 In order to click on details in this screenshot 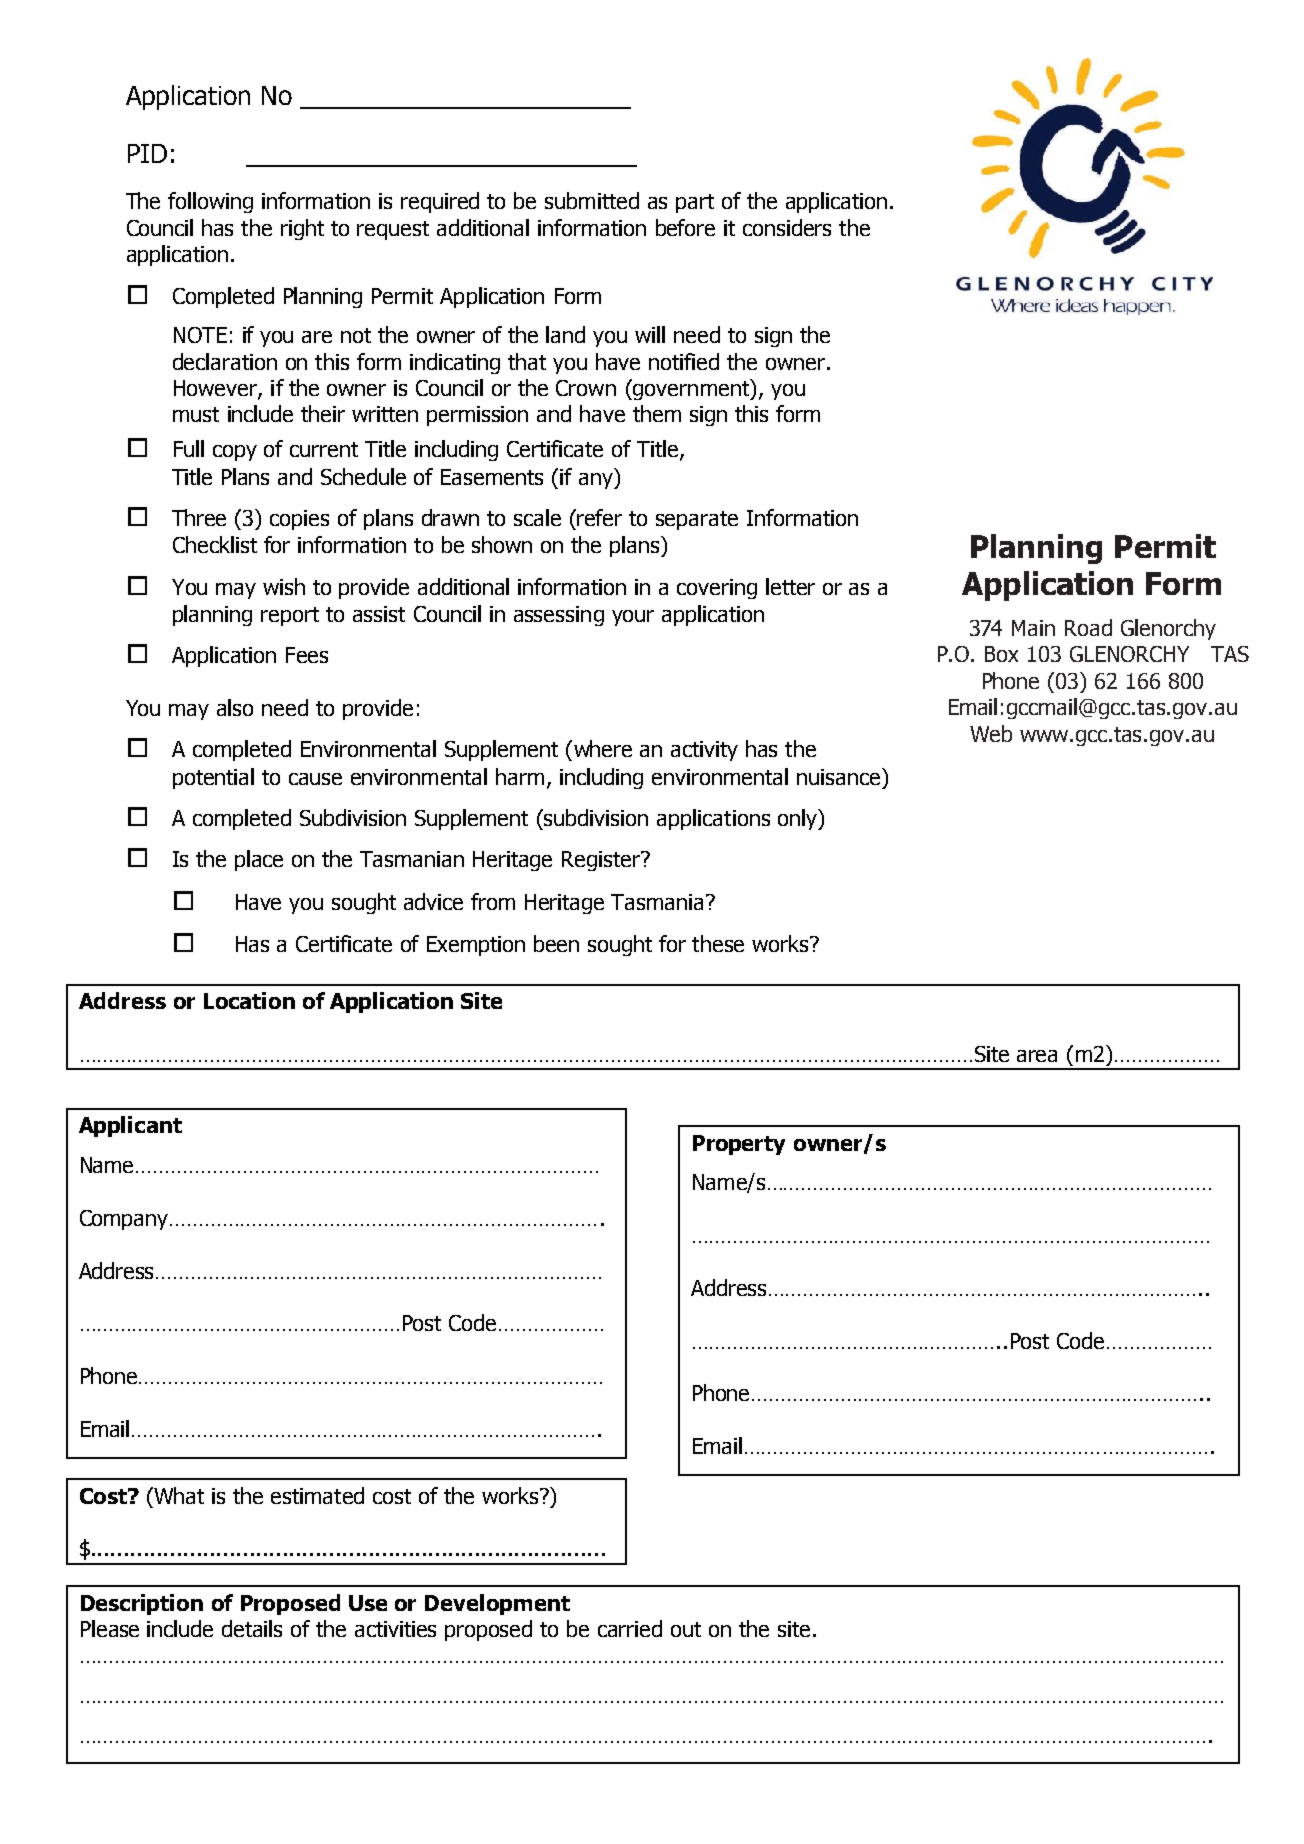, I will do `click(252, 1628)`.
